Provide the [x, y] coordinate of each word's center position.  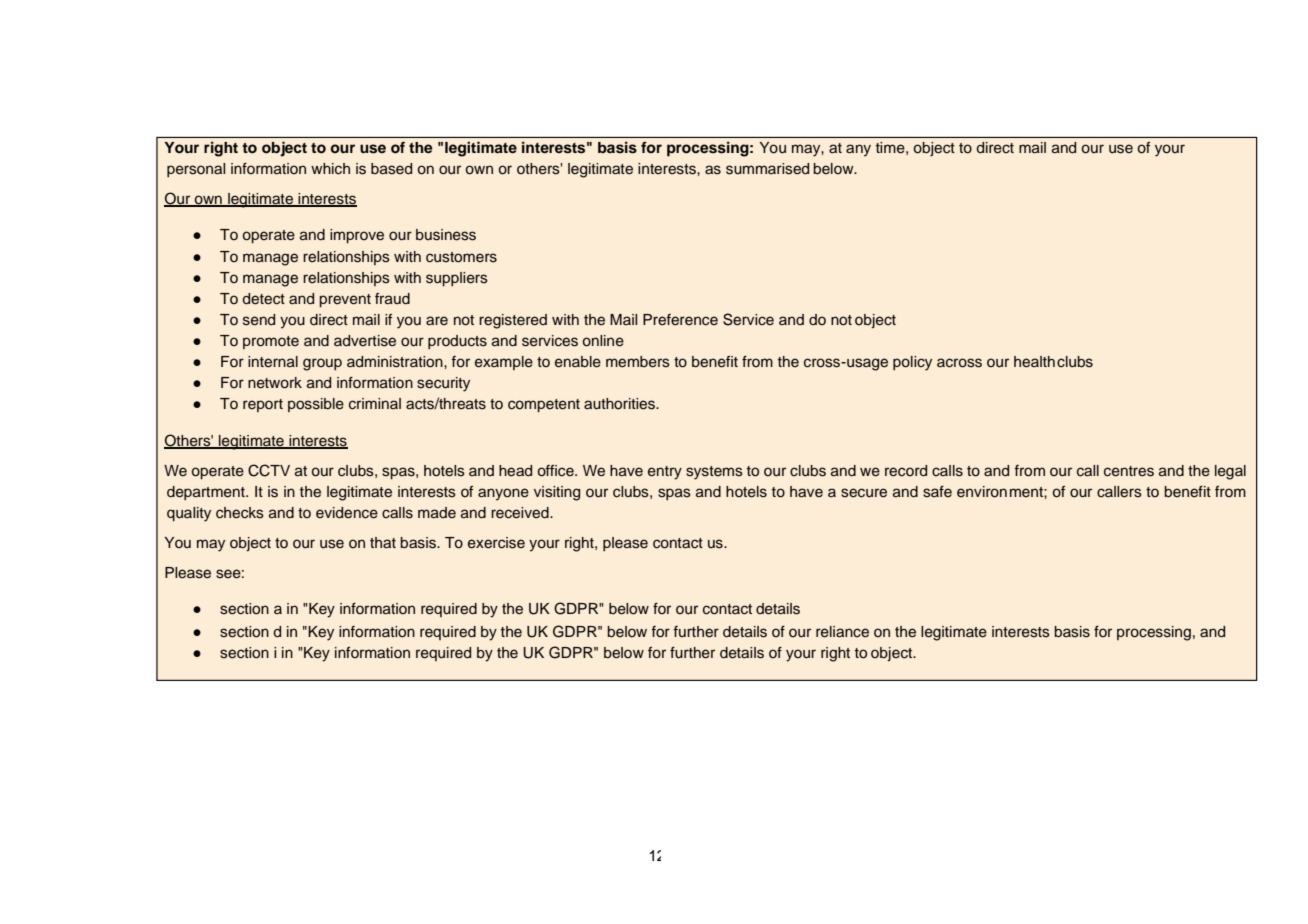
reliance [842, 632]
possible [316, 405]
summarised [767, 169]
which [330, 169]
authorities [620, 404]
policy [912, 363]
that [383, 542]
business [446, 235]
